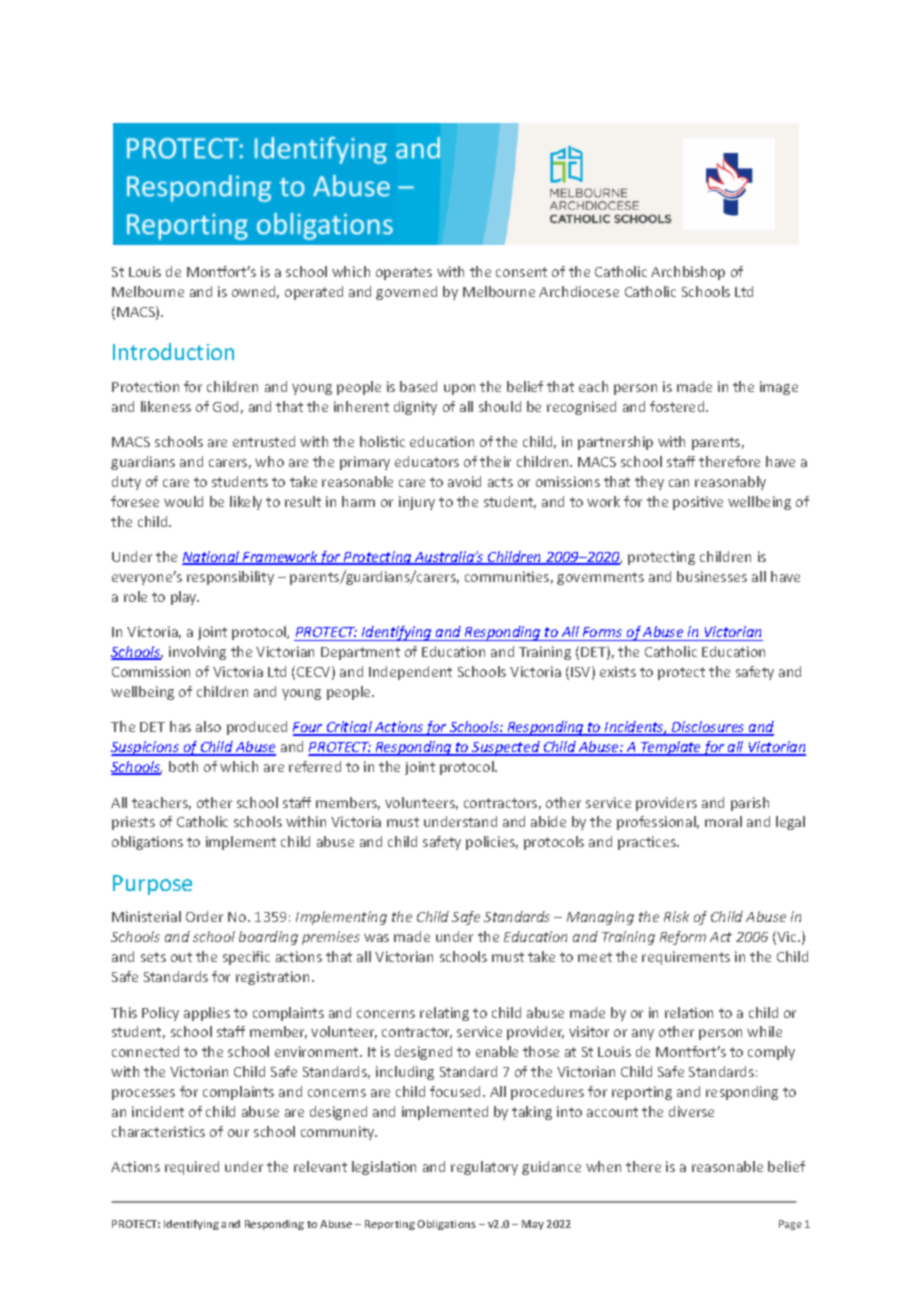 The width and height of the screenshot is (924, 1307). Describe the element at coordinates (183, 501) in the screenshot. I see `would` at that location.
